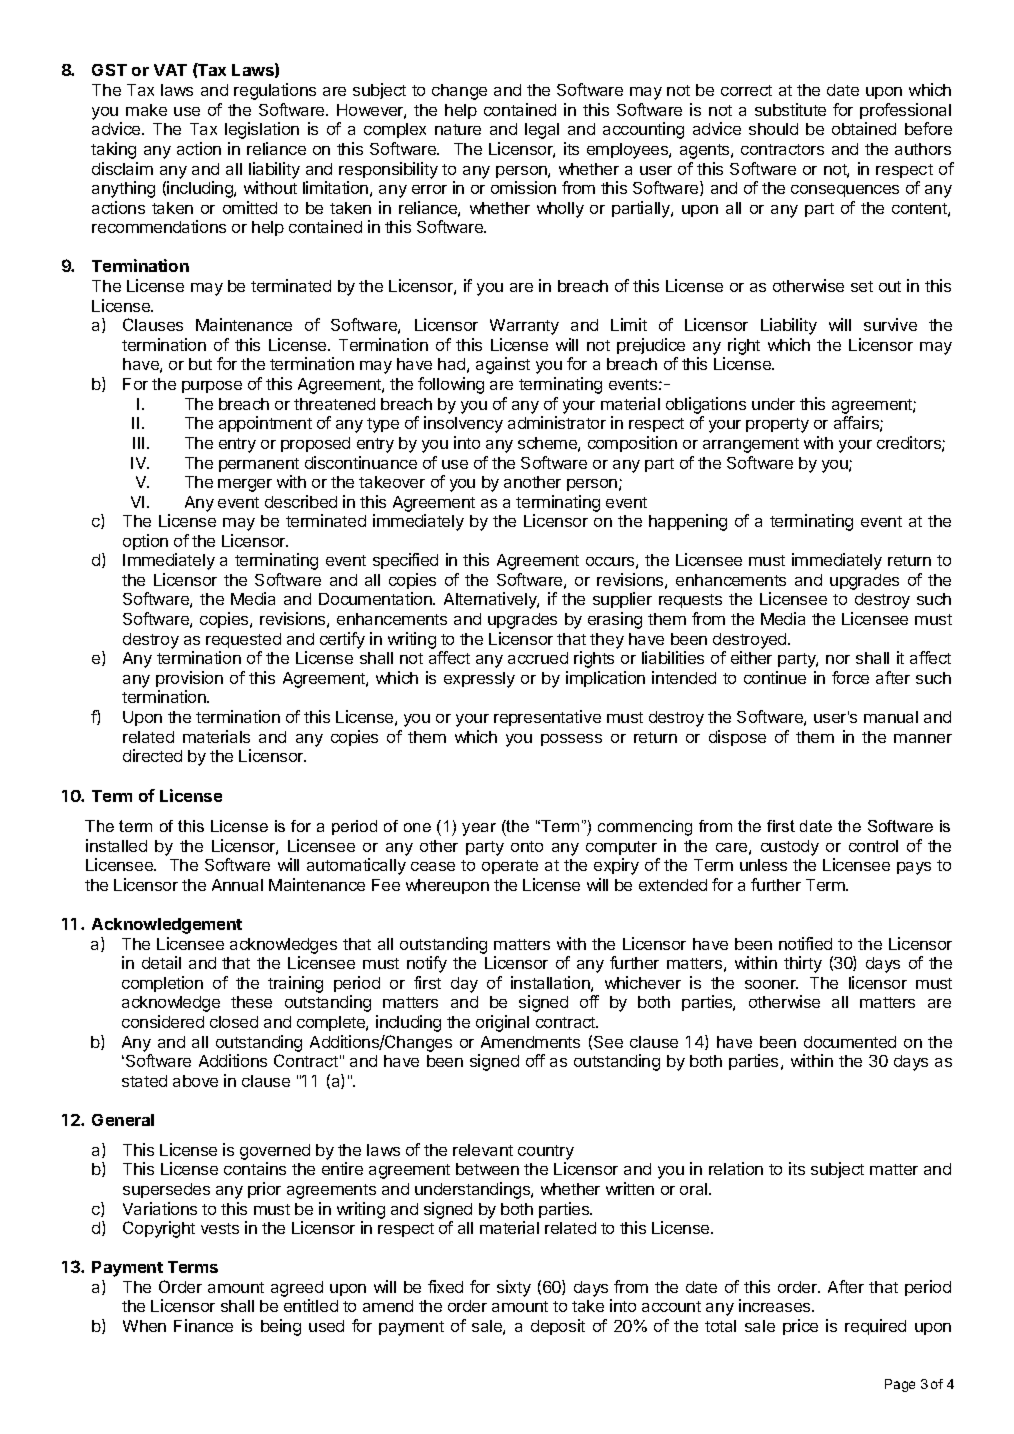 The image size is (1014, 1434). Describe the element at coordinates (542, 131) in the page. I see `legal` at that location.
